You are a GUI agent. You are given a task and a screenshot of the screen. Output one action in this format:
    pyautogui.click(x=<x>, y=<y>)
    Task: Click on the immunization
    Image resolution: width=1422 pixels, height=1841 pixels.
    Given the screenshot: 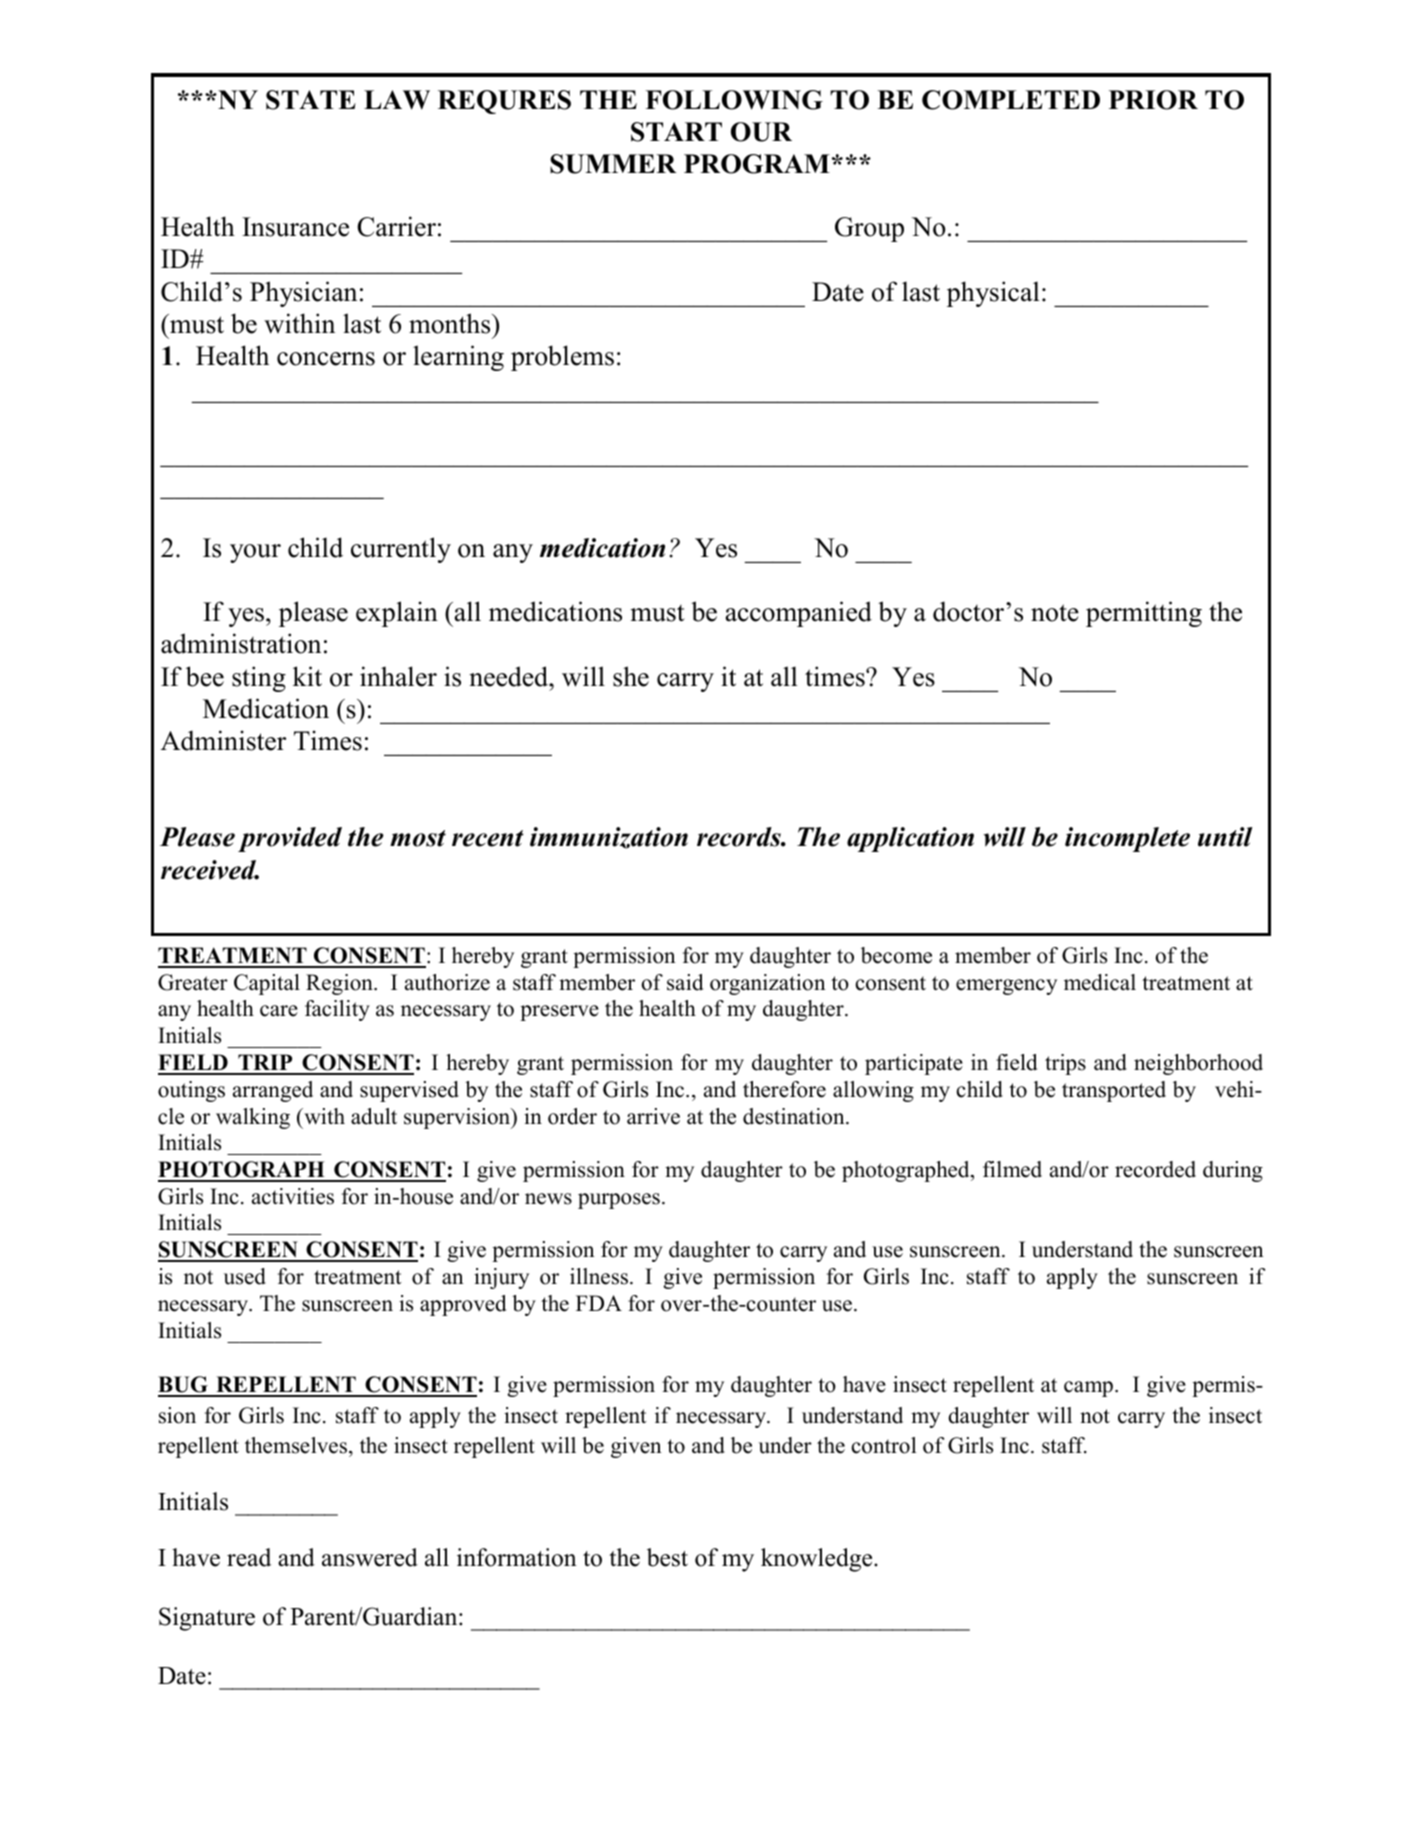 What is the action you would take?
    pyautogui.click(x=609, y=838)
